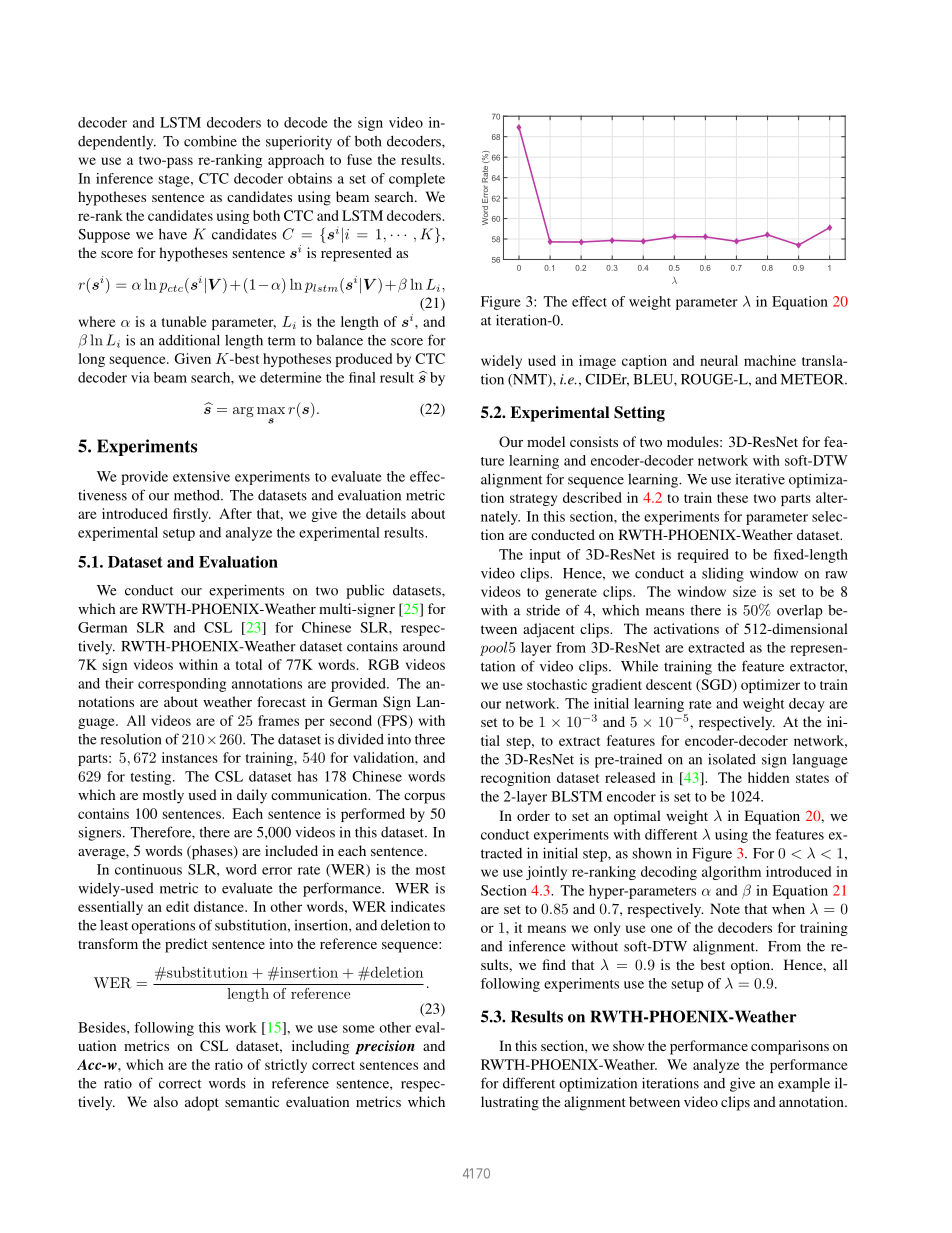 This screenshot has height=1233, width=952. Describe the element at coordinates (166, 1101) in the screenshot. I see `also` at that location.
